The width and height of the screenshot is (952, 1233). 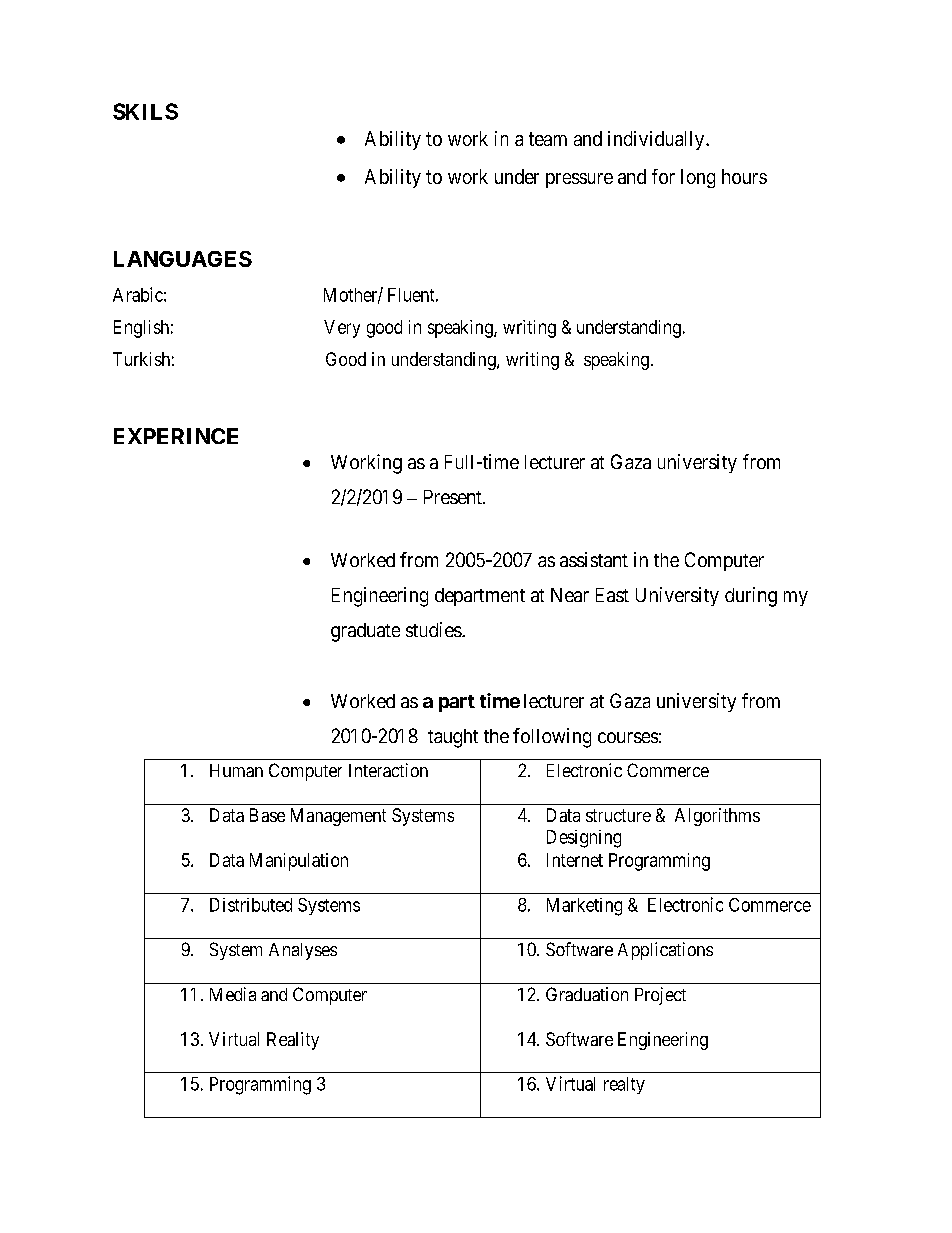 What do you see at coordinates (587, 994) in the screenshot?
I see `Graduation` at bounding box center [587, 994].
